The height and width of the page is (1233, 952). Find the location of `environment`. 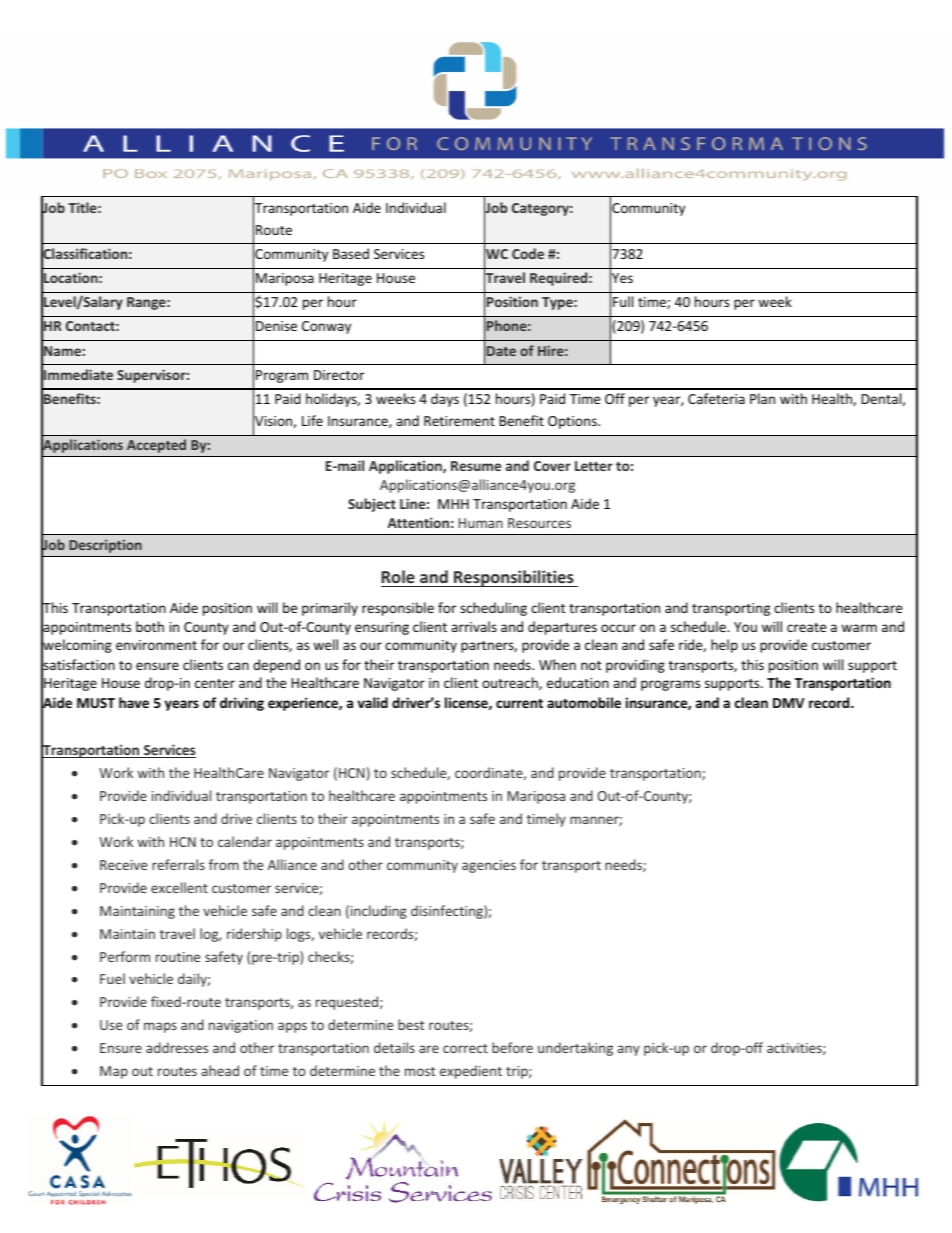

environment is located at coordinates (156, 645).
